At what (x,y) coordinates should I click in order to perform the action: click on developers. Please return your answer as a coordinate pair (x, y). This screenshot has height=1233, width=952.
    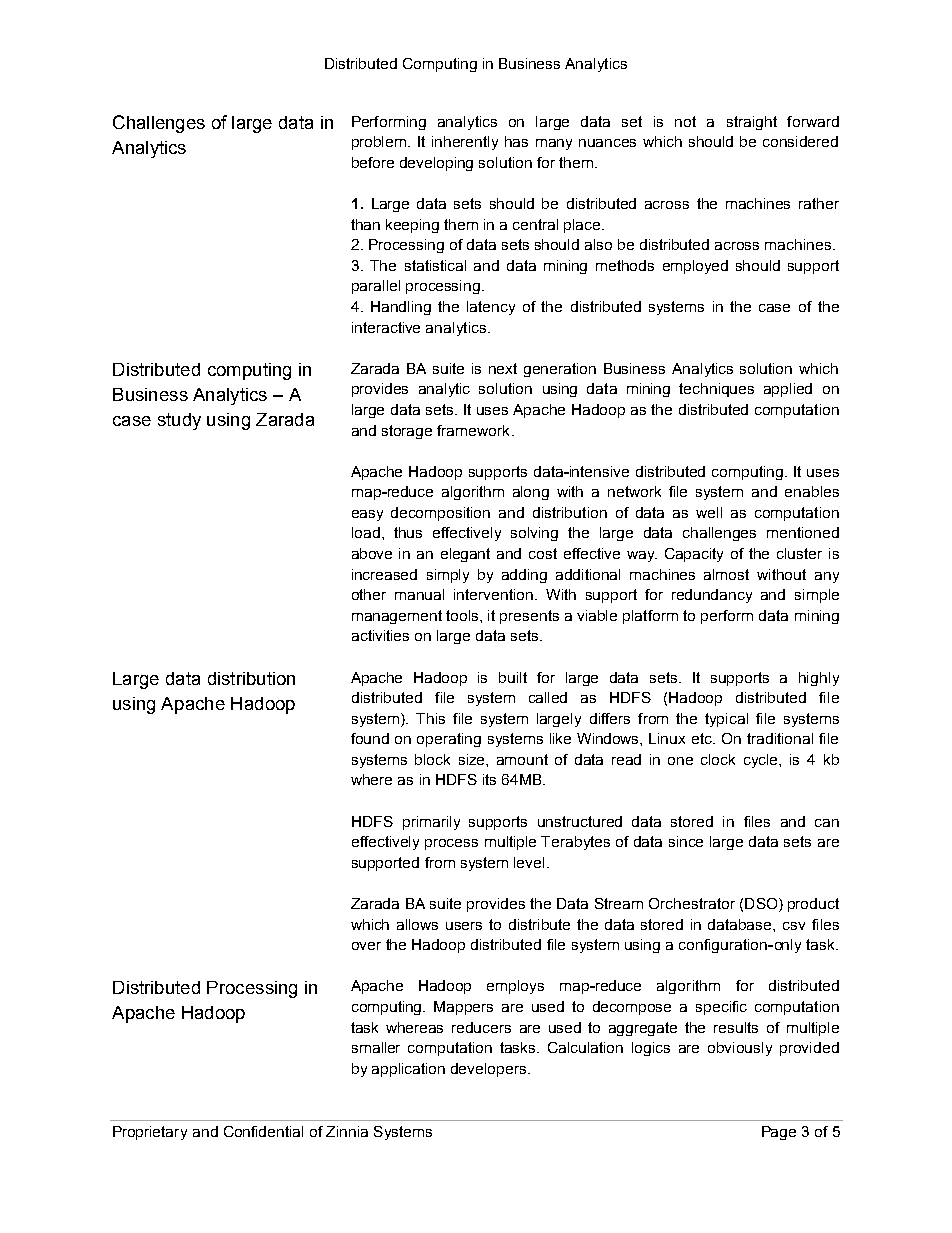
    Looking at the image, I should click on (488, 1070).
